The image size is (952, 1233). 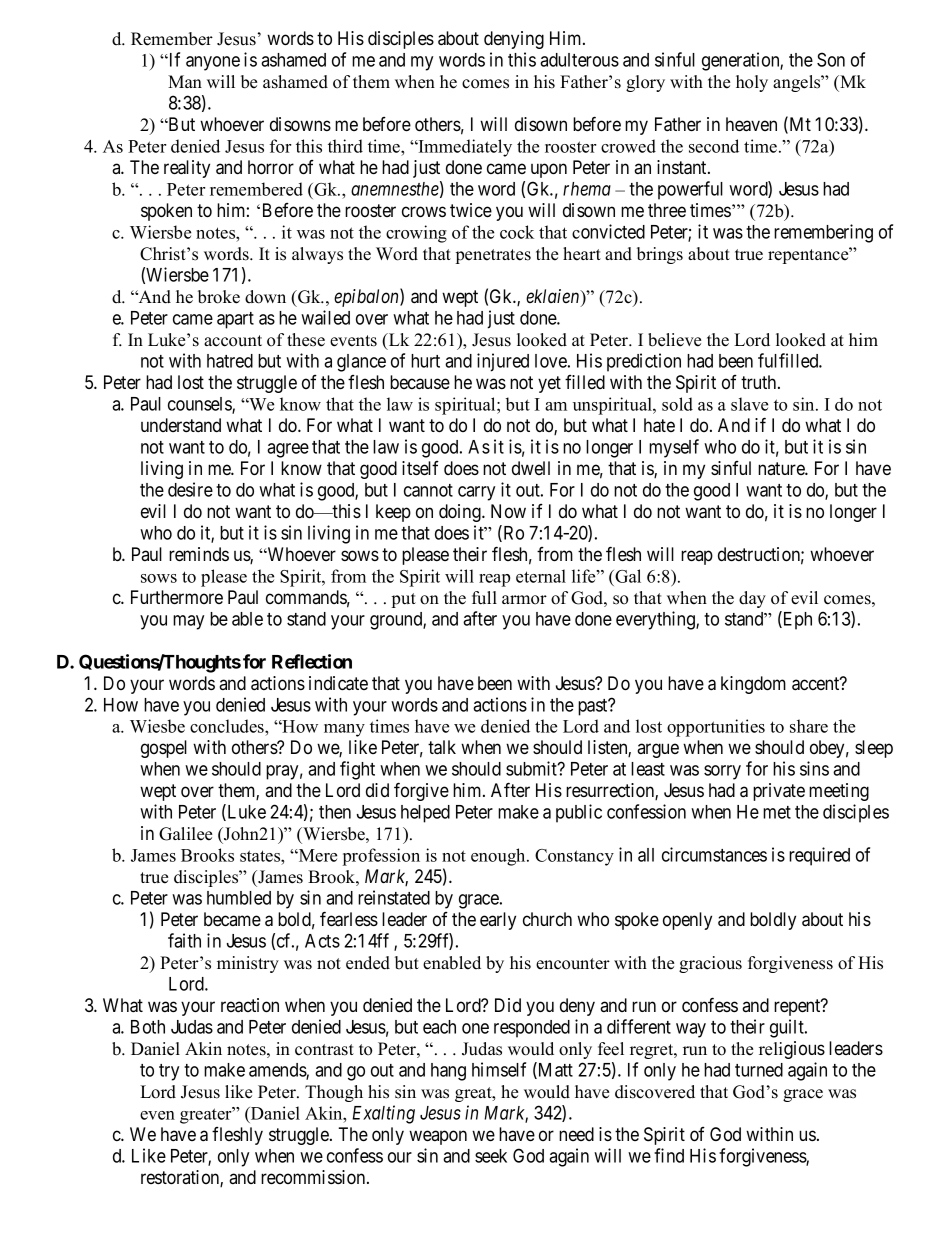 What do you see at coordinates (476, 493) in the screenshot?
I see `carry` at bounding box center [476, 493].
